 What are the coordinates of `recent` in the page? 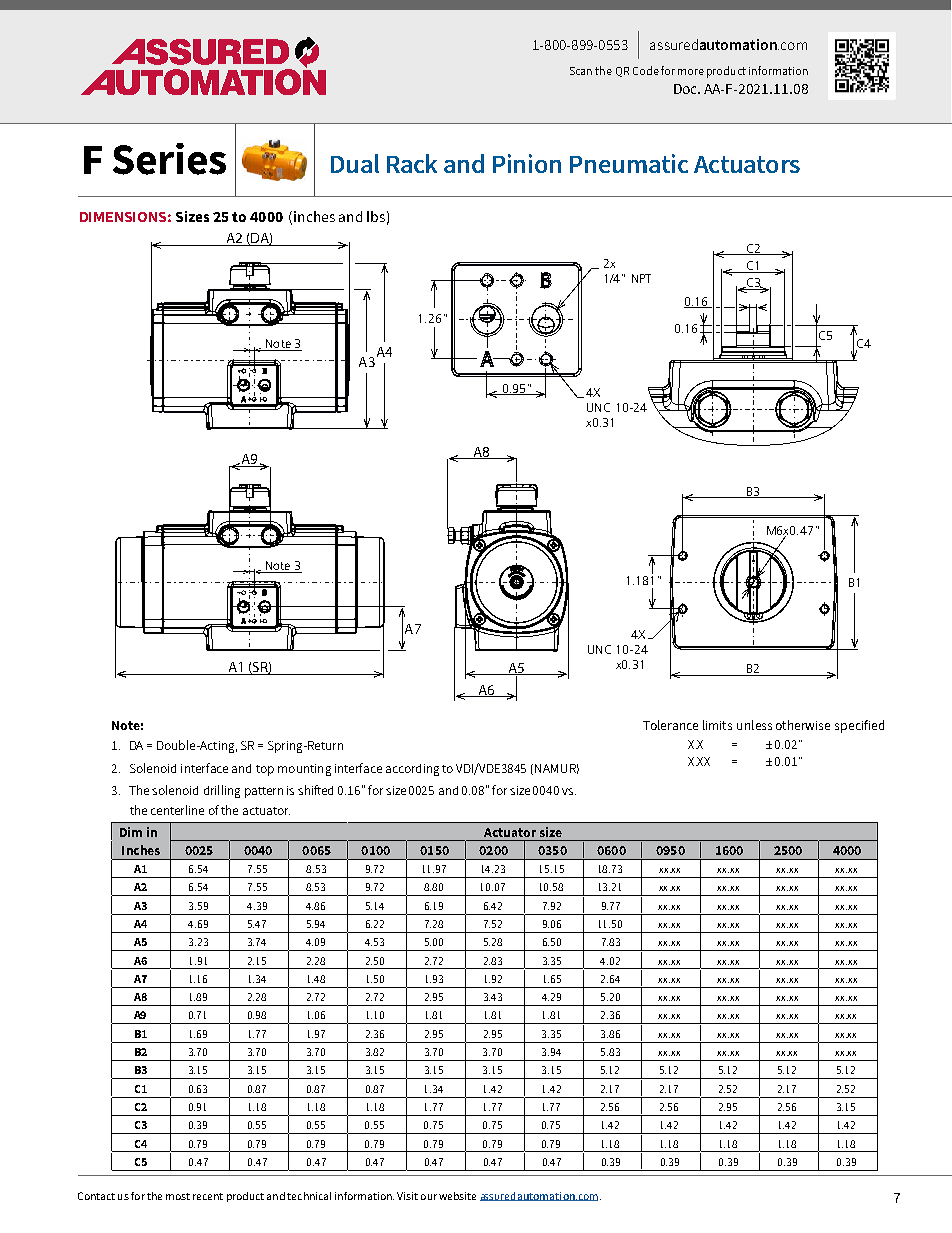 It's located at (208, 1196).
